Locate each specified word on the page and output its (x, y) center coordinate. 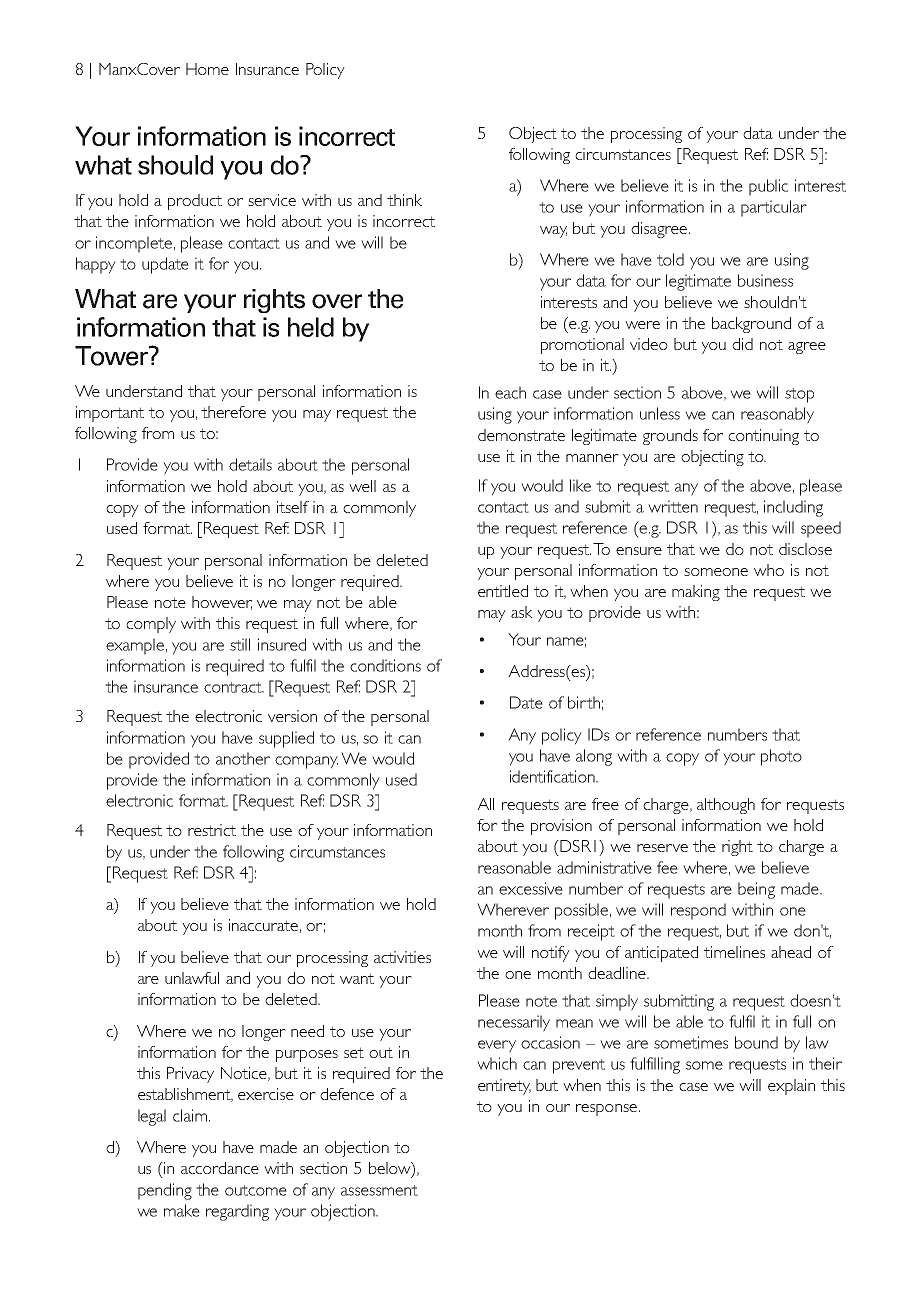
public (768, 187)
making (696, 593)
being (756, 890)
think (404, 200)
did (742, 344)
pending (165, 1191)
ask (522, 612)
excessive (531, 888)
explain (791, 1087)
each (510, 392)
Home (207, 69)
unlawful (192, 978)
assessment (379, 1190)
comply (151, 625)
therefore (233, 412)
